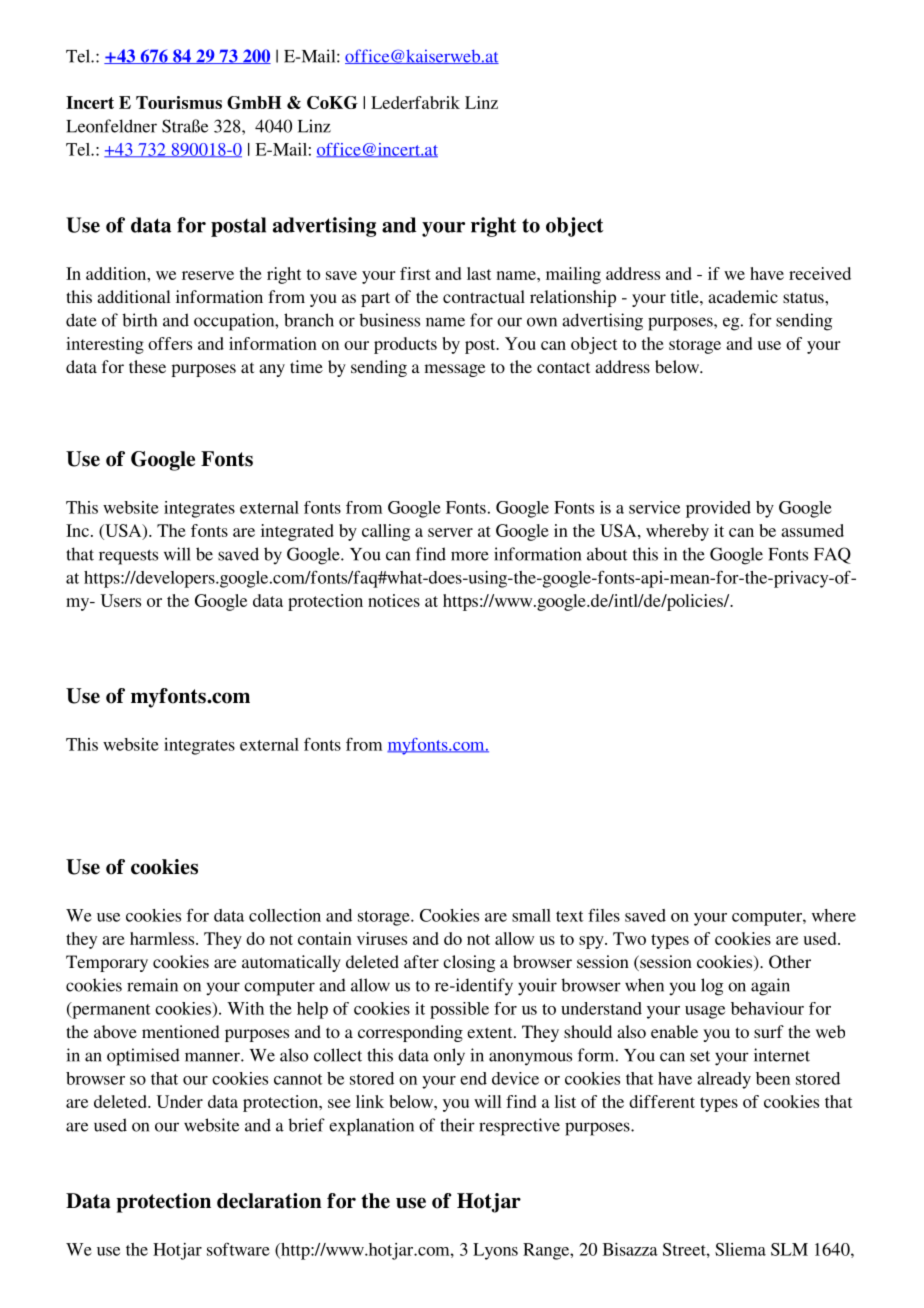 This screenshot has width=924, height=1308. Describe the element at coordinates (712, 987) in the screenshot. I see `log` at that location.
